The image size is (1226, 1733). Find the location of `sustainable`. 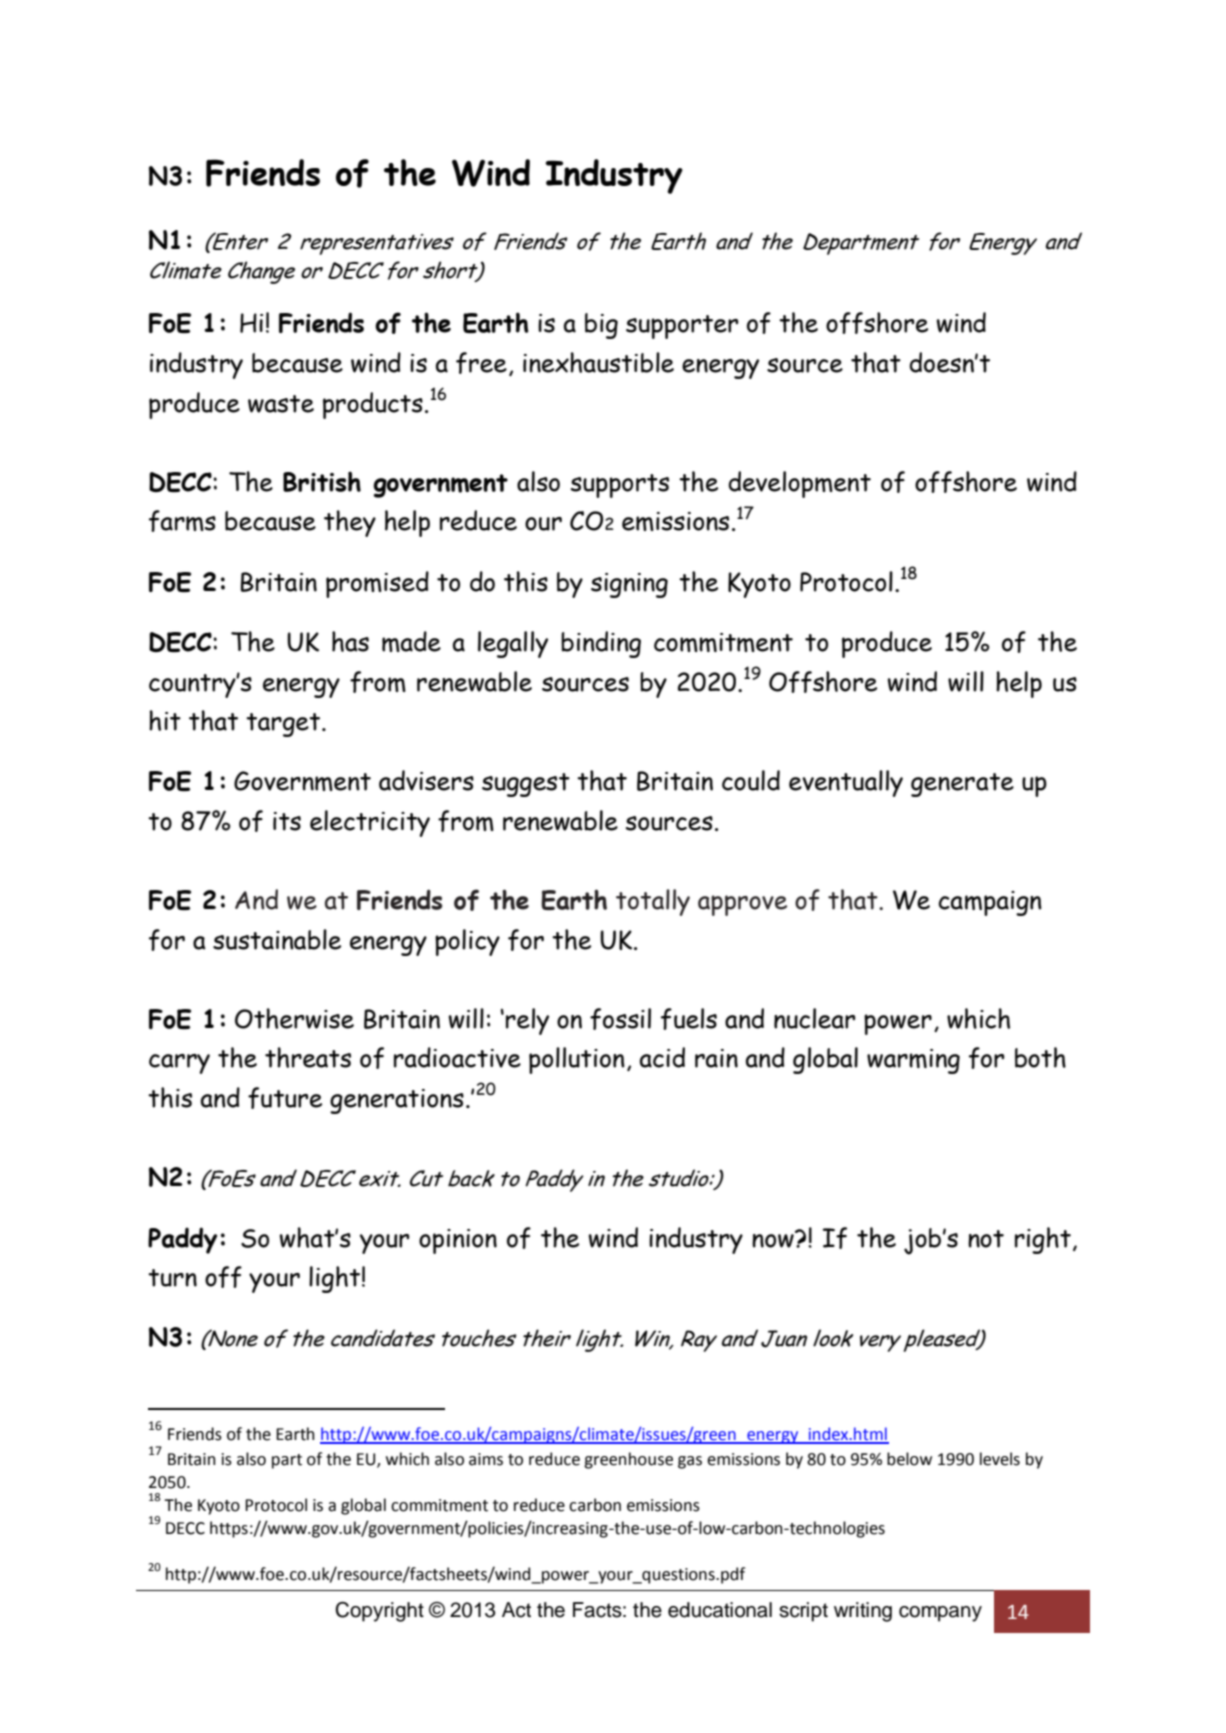

sustainable is located at coordinates (277, 939).
